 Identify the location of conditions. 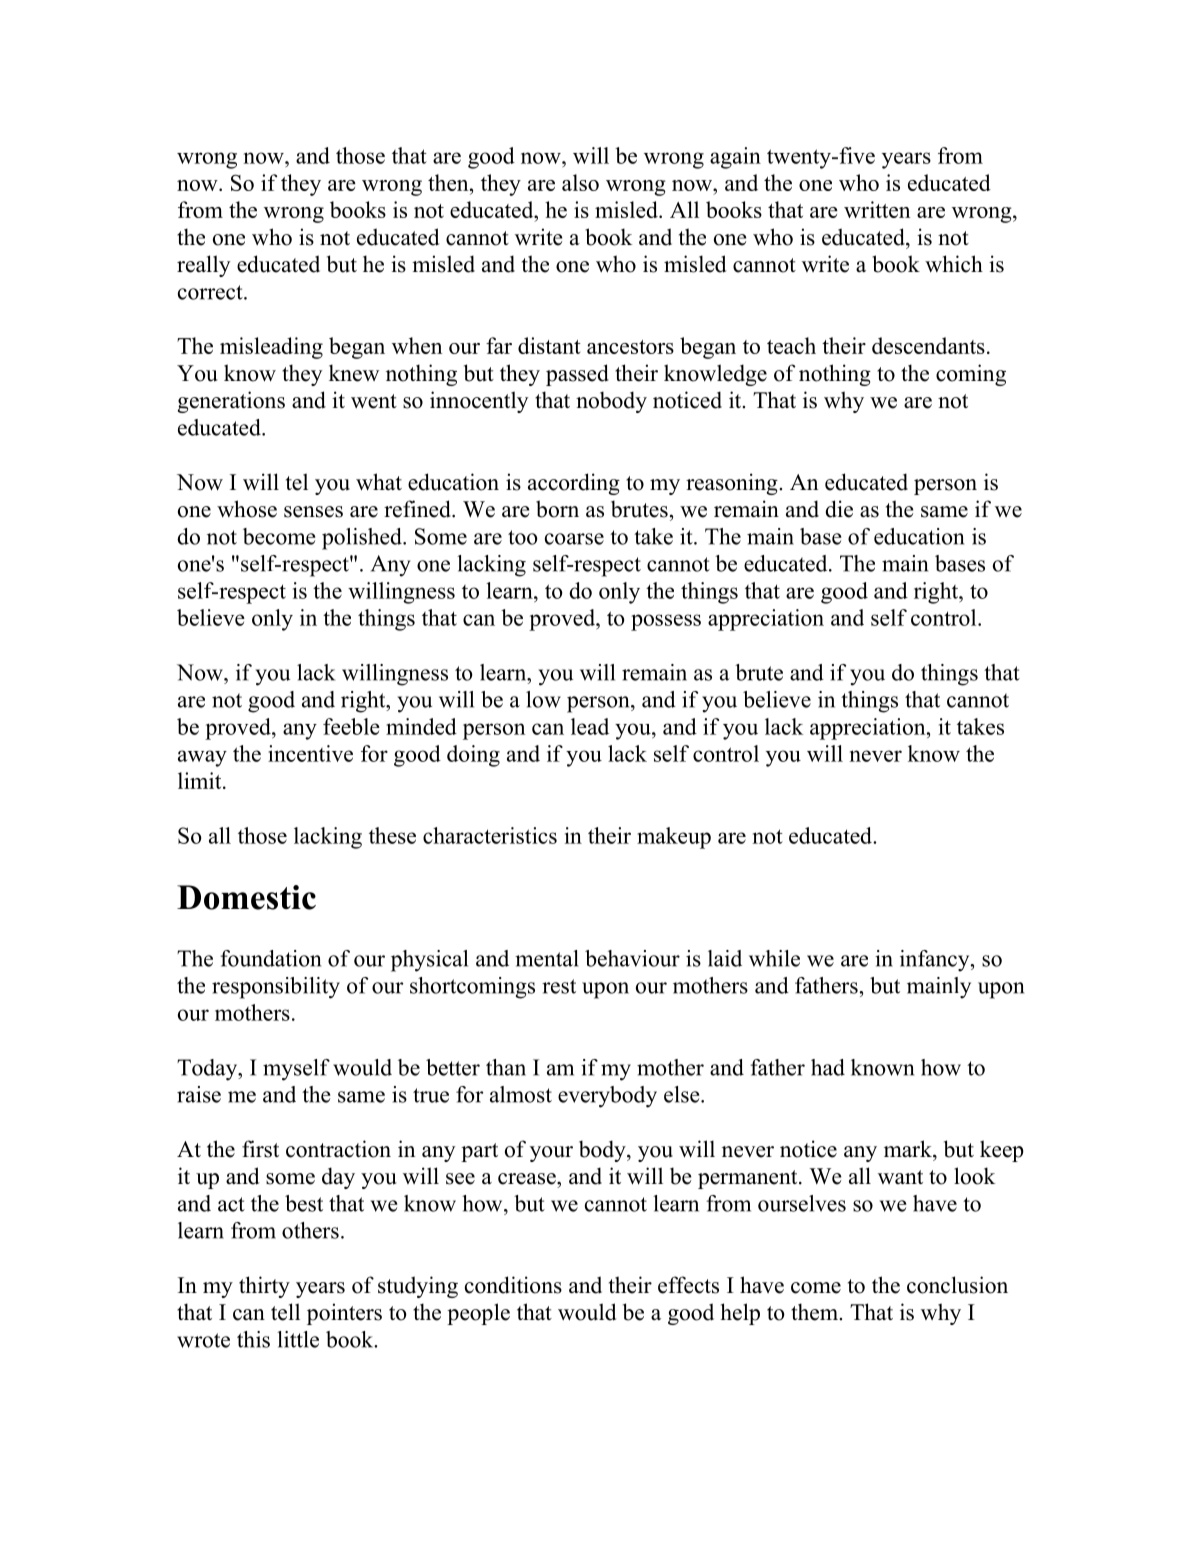
(513, 1285).
